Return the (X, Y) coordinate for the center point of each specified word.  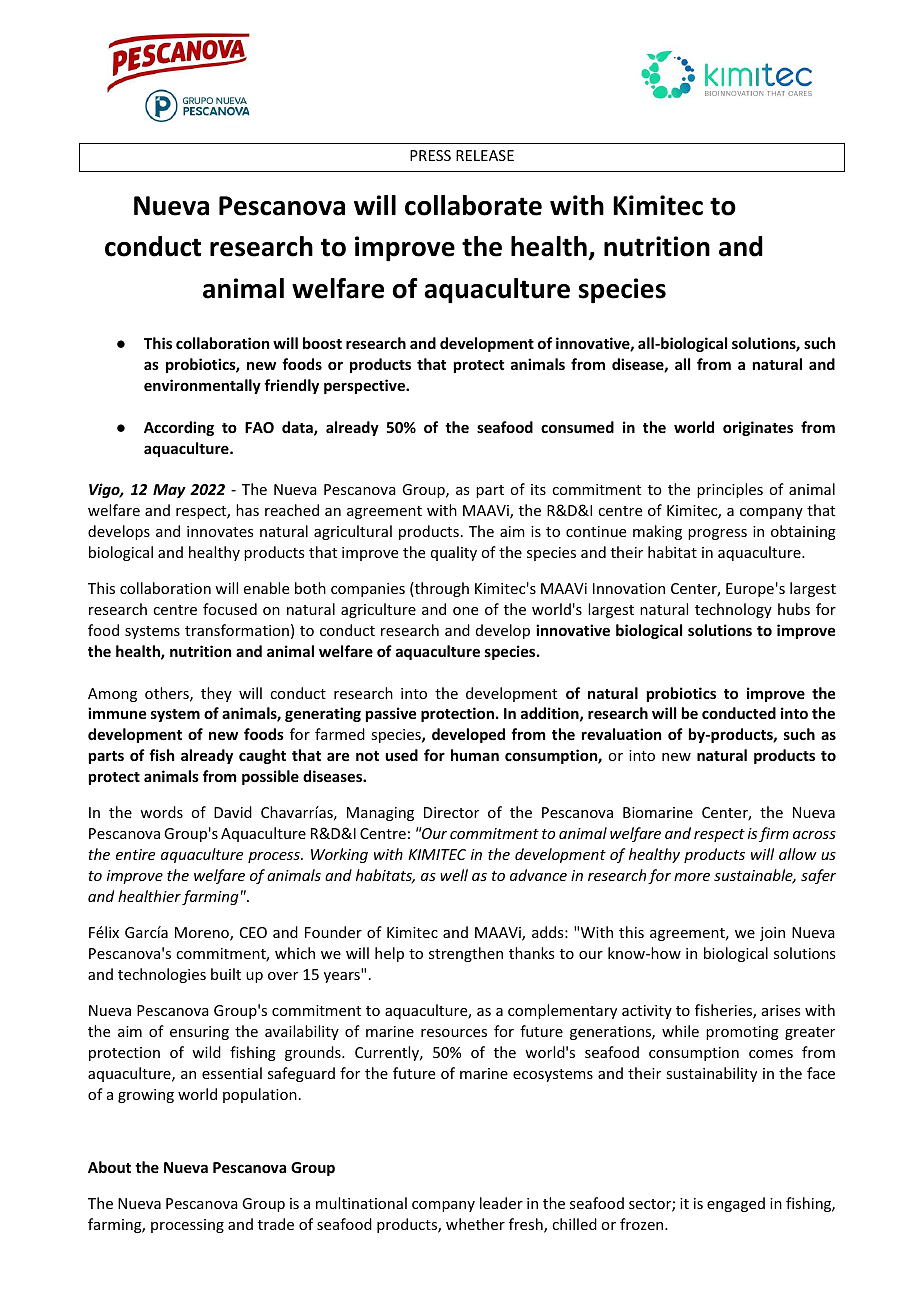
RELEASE (485, 155)
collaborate (473, 205)
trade (276, 1224)
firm (774, 834)
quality (454, 553)
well (454, 875)
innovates (220, 531)
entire (135, 854)
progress (717, 534)
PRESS (430, 155)
